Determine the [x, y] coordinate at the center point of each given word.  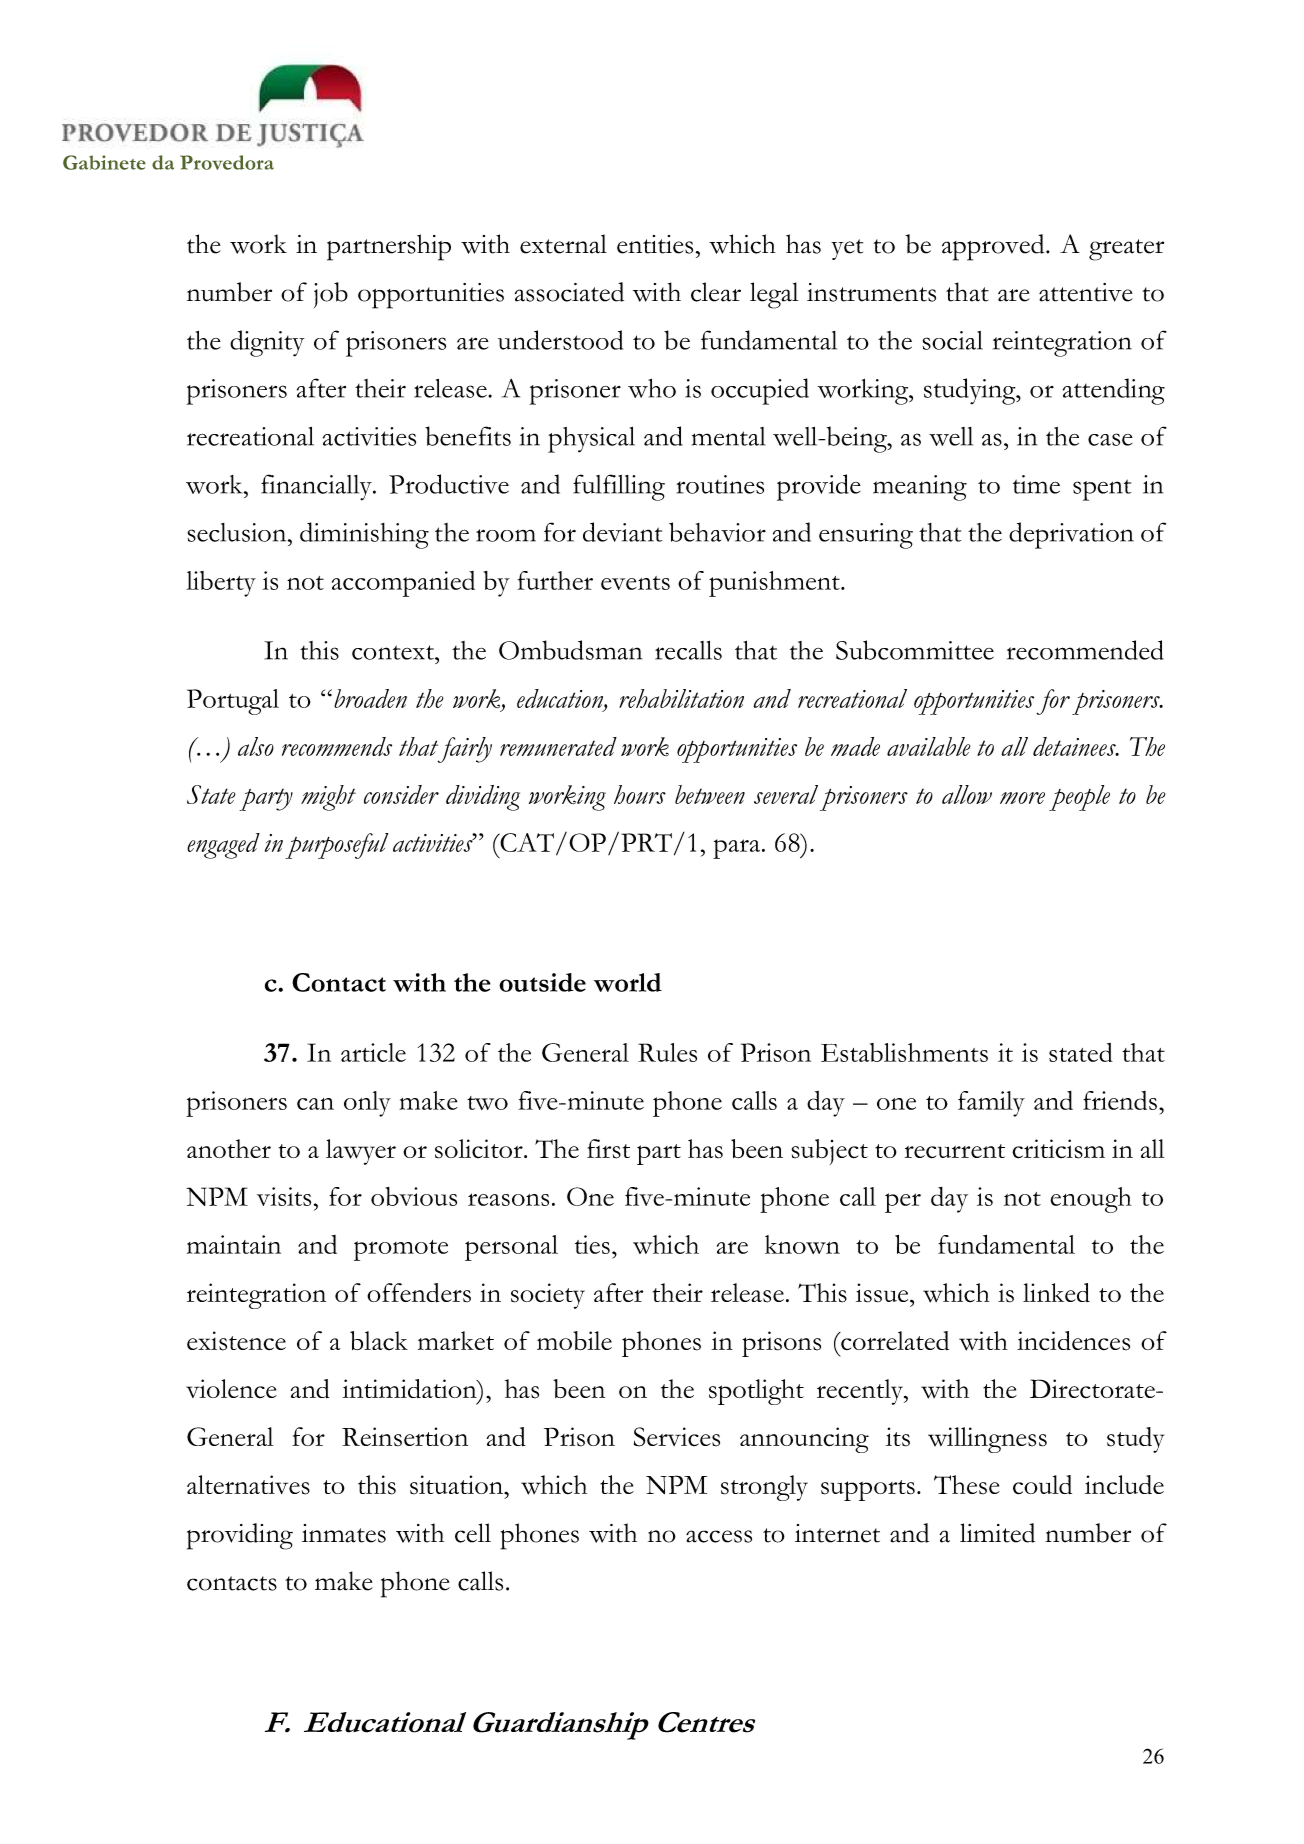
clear [716, 292]
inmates [344, 1533]
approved [994, 247]
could [1042, 1485]
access [719, 1536]
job [331, 295]
